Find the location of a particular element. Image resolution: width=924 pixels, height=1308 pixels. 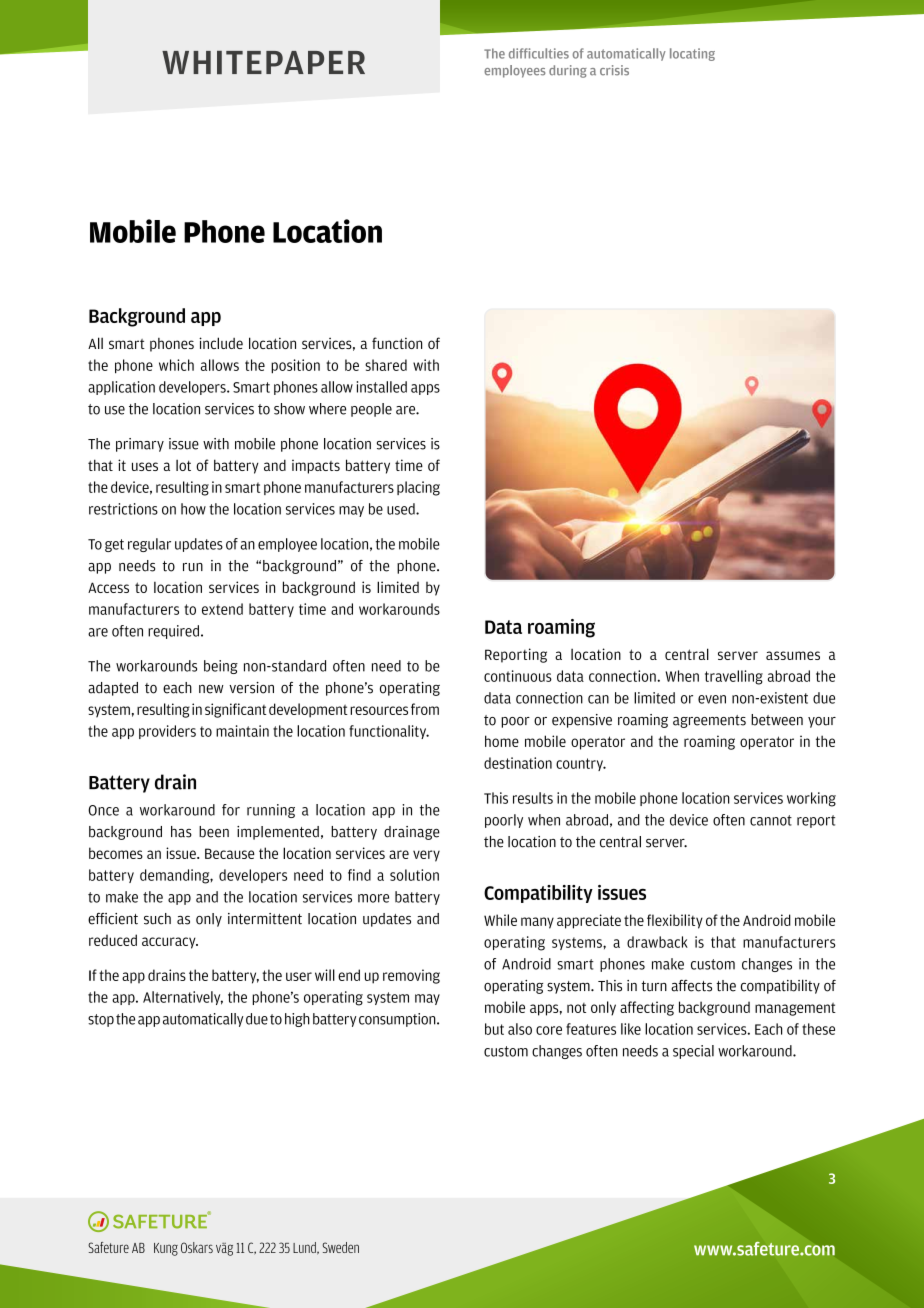

accuracy is located at coordinates (170, 943).
